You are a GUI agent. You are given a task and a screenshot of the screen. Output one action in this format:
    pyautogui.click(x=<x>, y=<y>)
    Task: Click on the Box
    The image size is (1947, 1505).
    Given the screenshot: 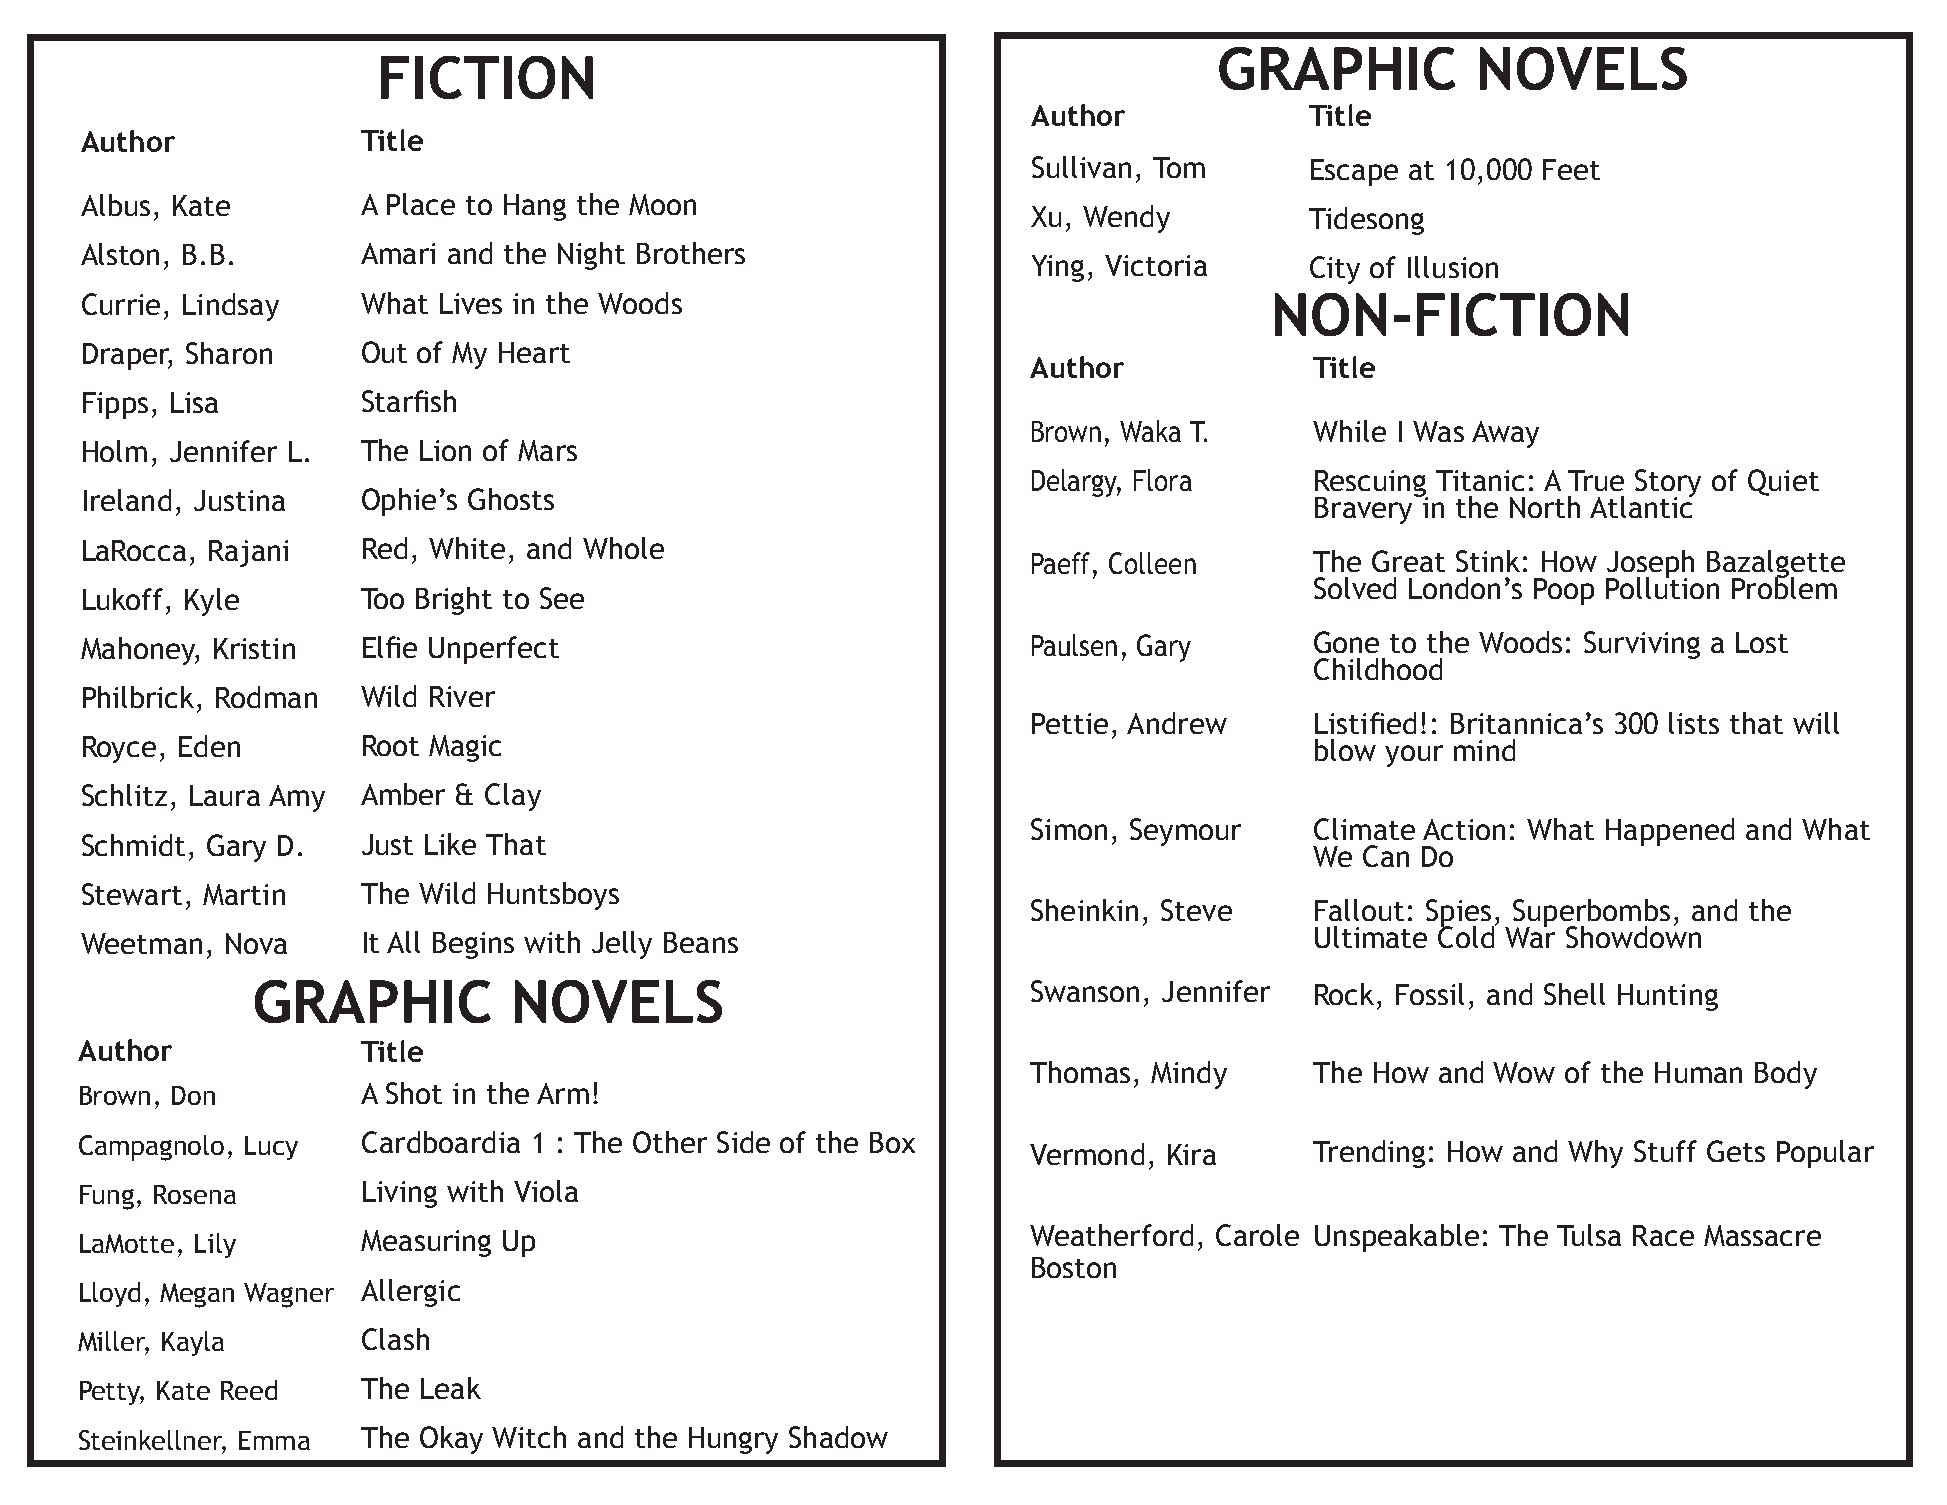 What is the action you would take?
    pyautogui.click(x=892, y=1142)
